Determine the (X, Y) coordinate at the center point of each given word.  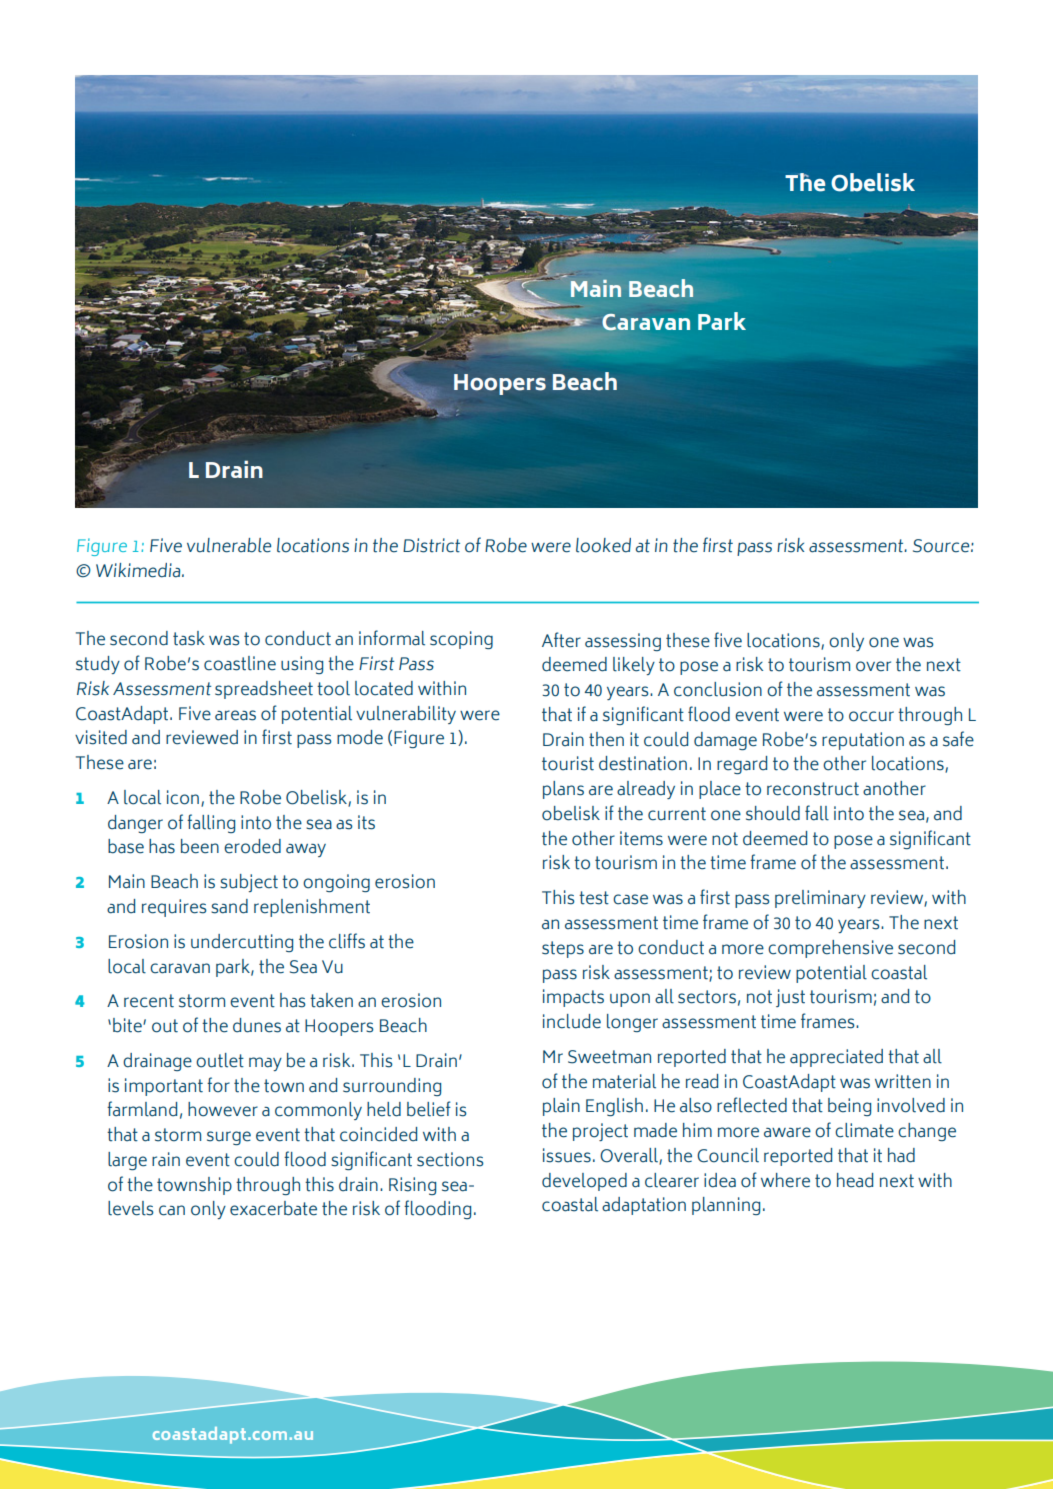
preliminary (820, 899)
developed (584, 1182)
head (855, 1180)
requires (174, 908)
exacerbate (273, 1208)
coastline (240, 663)
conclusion (718, 689)
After (561, 640)
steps (563, 949)
